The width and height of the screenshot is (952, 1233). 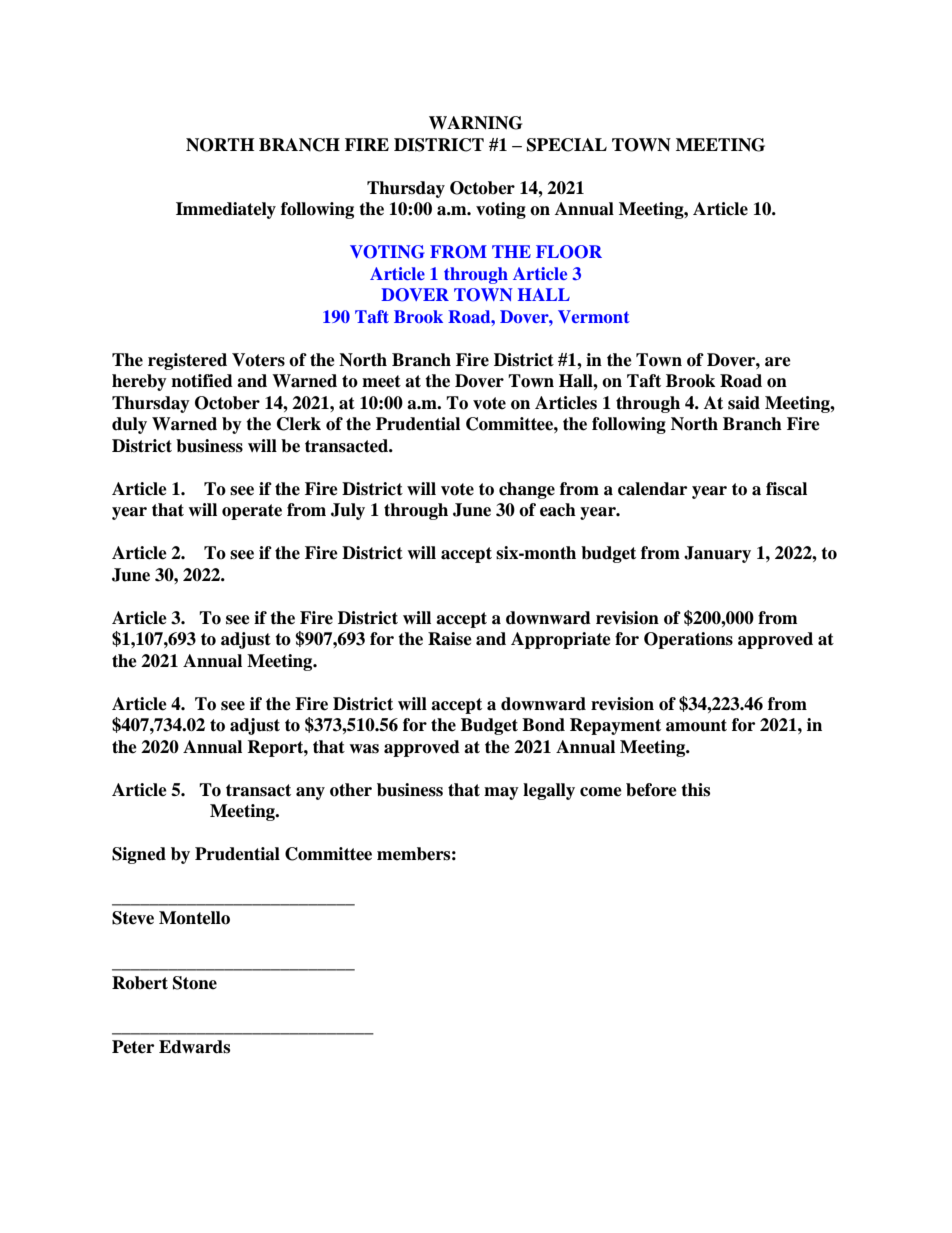 I want to click on Stone, so click(x=195, y=983).
